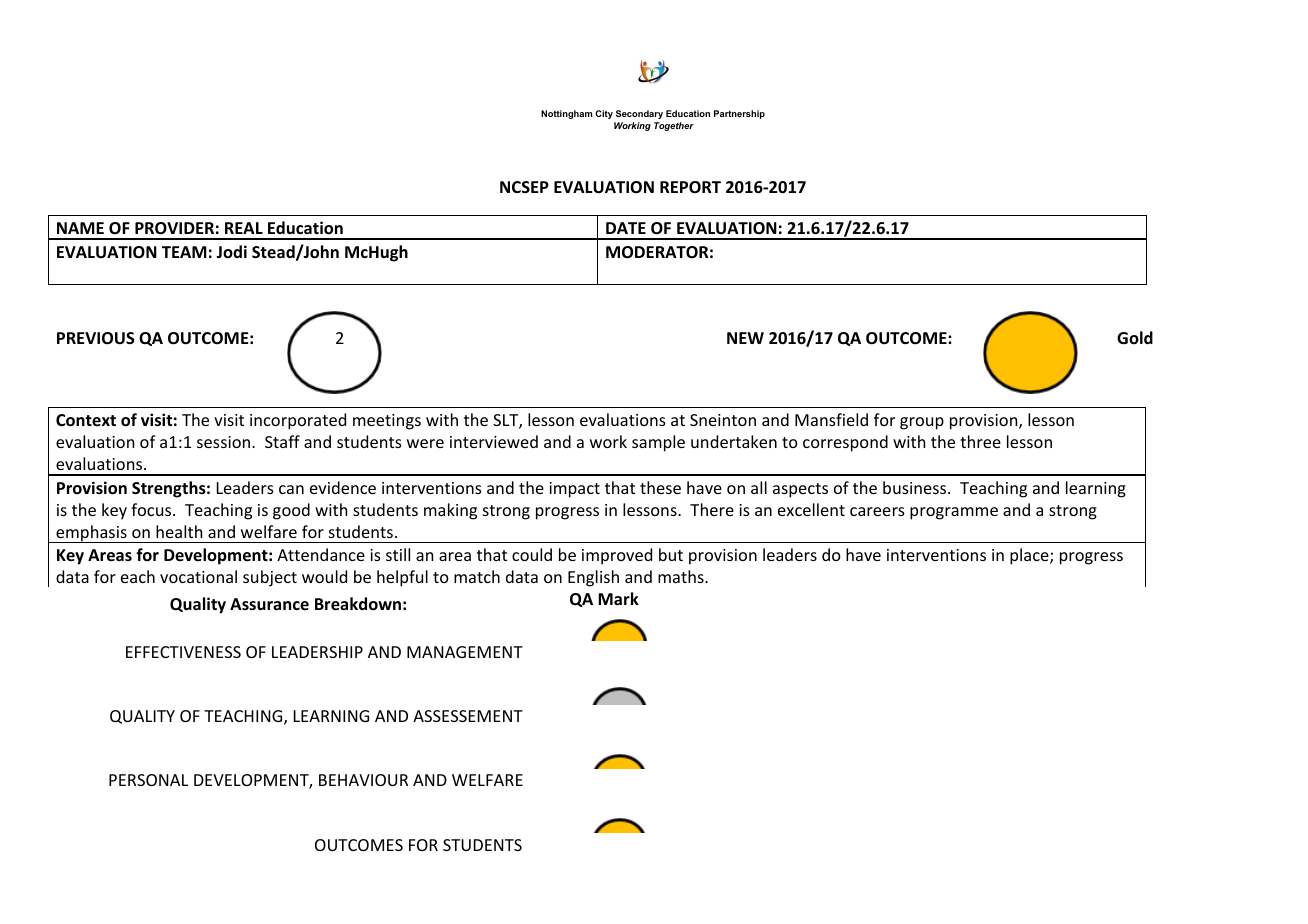 This screenshot has width=1308, height=924. What do you see at coordinates (980, 441) in the screenshot?
I see `three` at bounding box center [980, 441].
